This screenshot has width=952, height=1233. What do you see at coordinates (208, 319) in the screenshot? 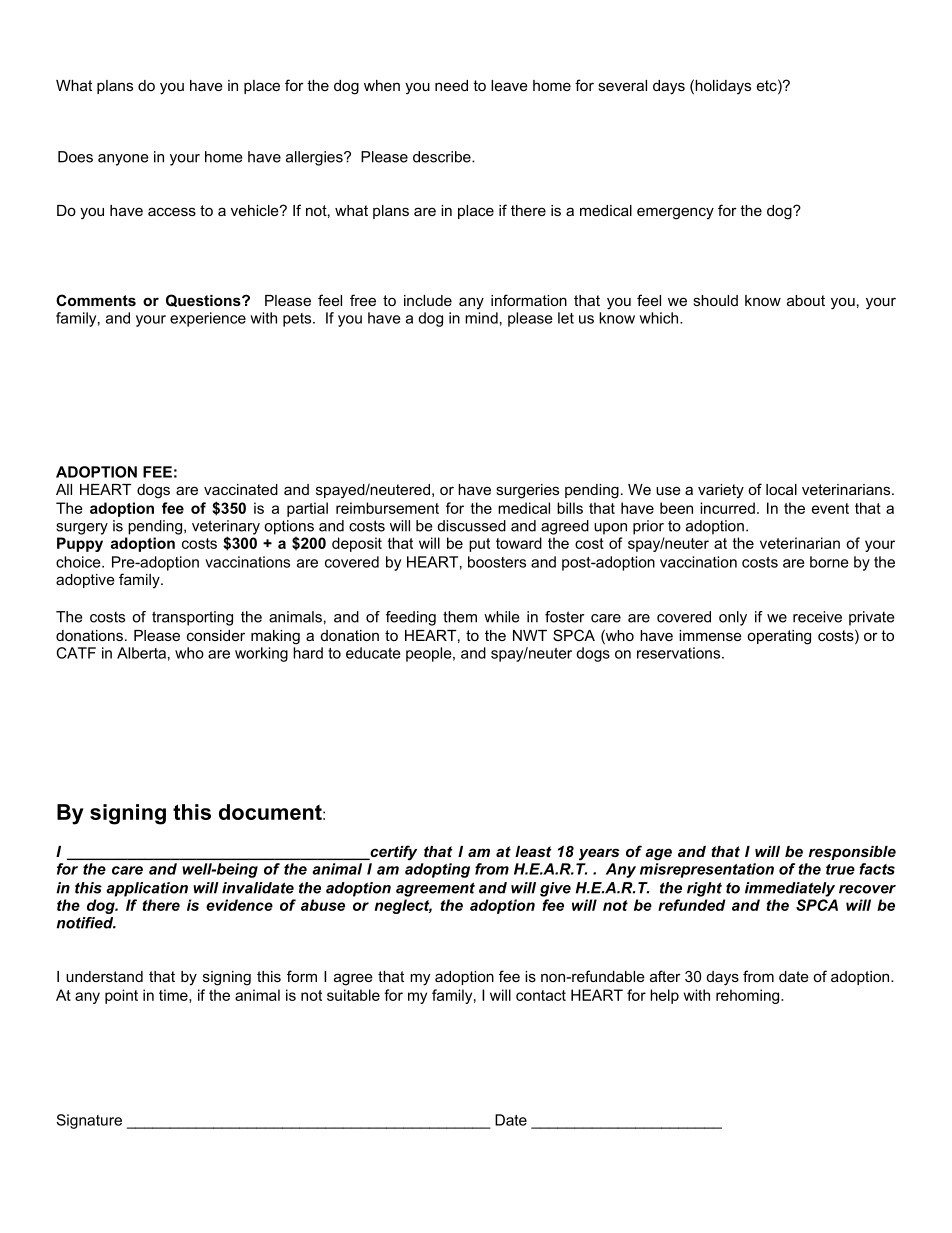
I see `experience` at bounding box center [208, 319].
